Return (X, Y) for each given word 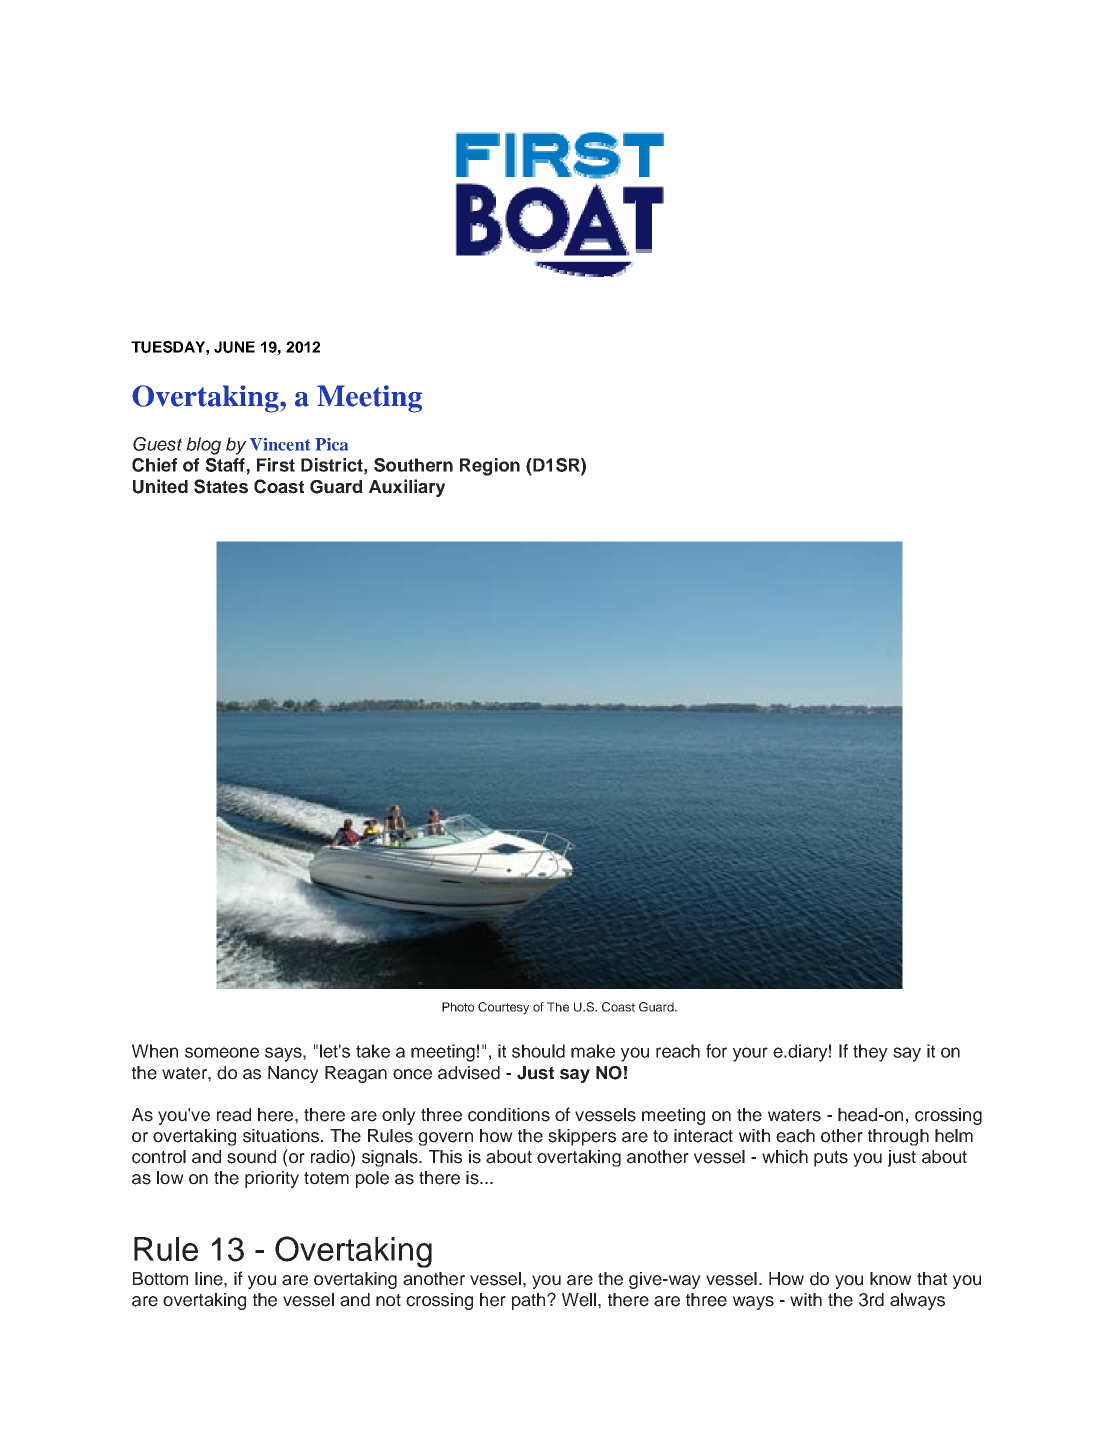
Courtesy (503, 1008)
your (750, 1054)
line (210, 1279)
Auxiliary (407, 488)
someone (222, 1052)
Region (490, 467)
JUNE (234, 347)
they (870, 1053)
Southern (413, 465)
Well (579, 1300)
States (221, 486)
